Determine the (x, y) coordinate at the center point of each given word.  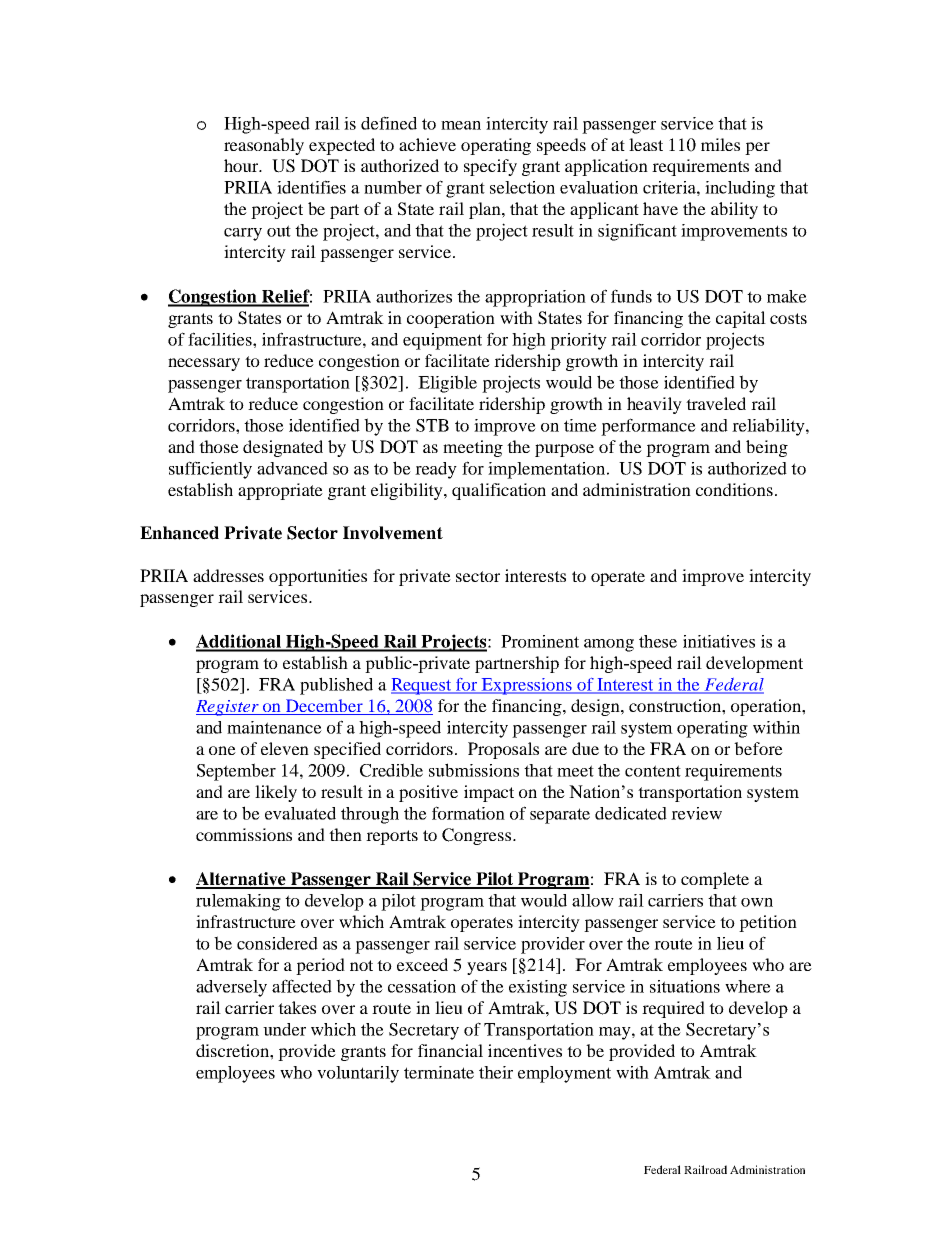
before (758, 748)
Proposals (503, 750)
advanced (292, 468)
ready (436, 470)
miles (720, 144)
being (767, 448)
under (284, 1029)
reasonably (264, 146)
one (222, 750)
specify (490, 167)
